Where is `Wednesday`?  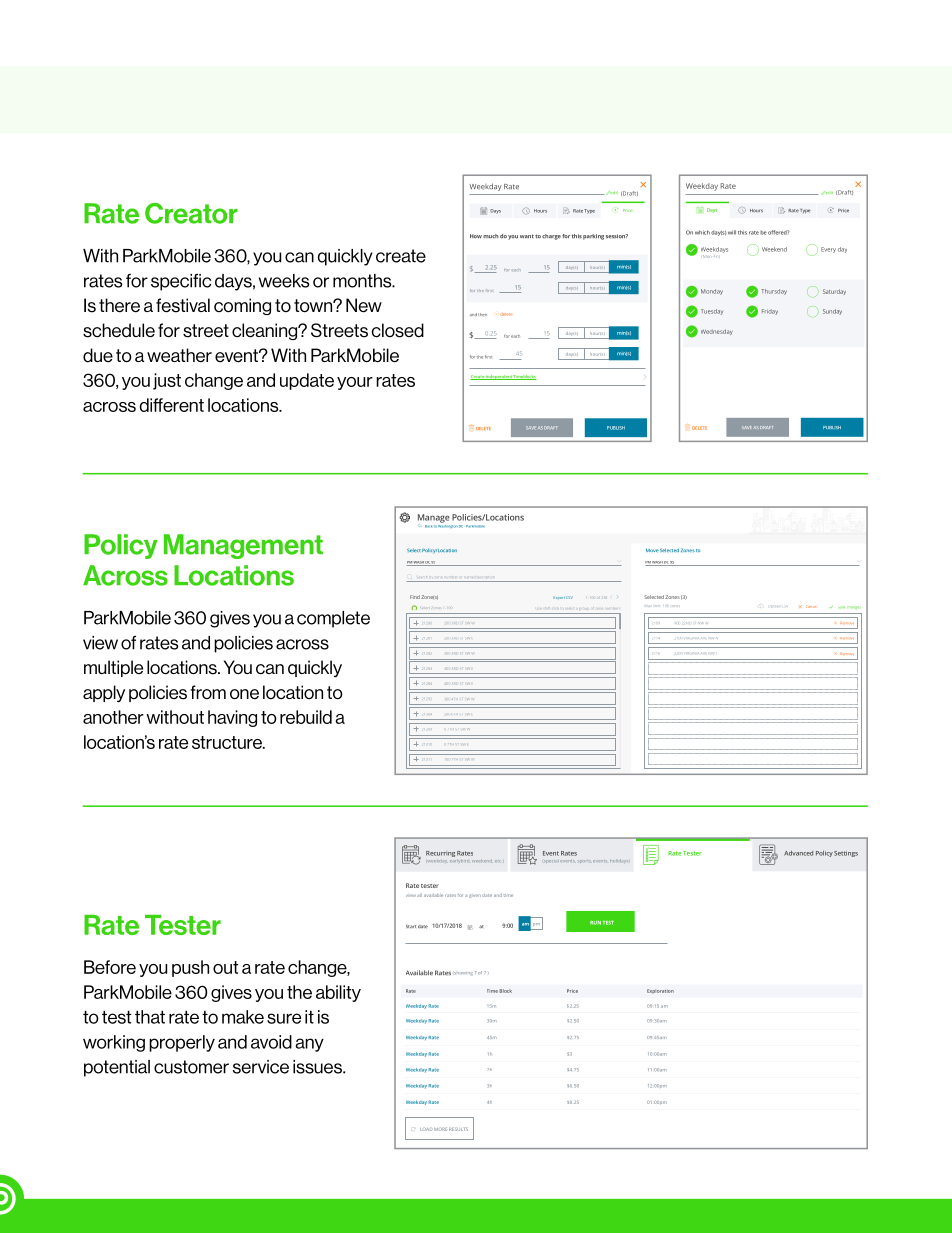 Wednesday is located at coordinates (717, 332).
